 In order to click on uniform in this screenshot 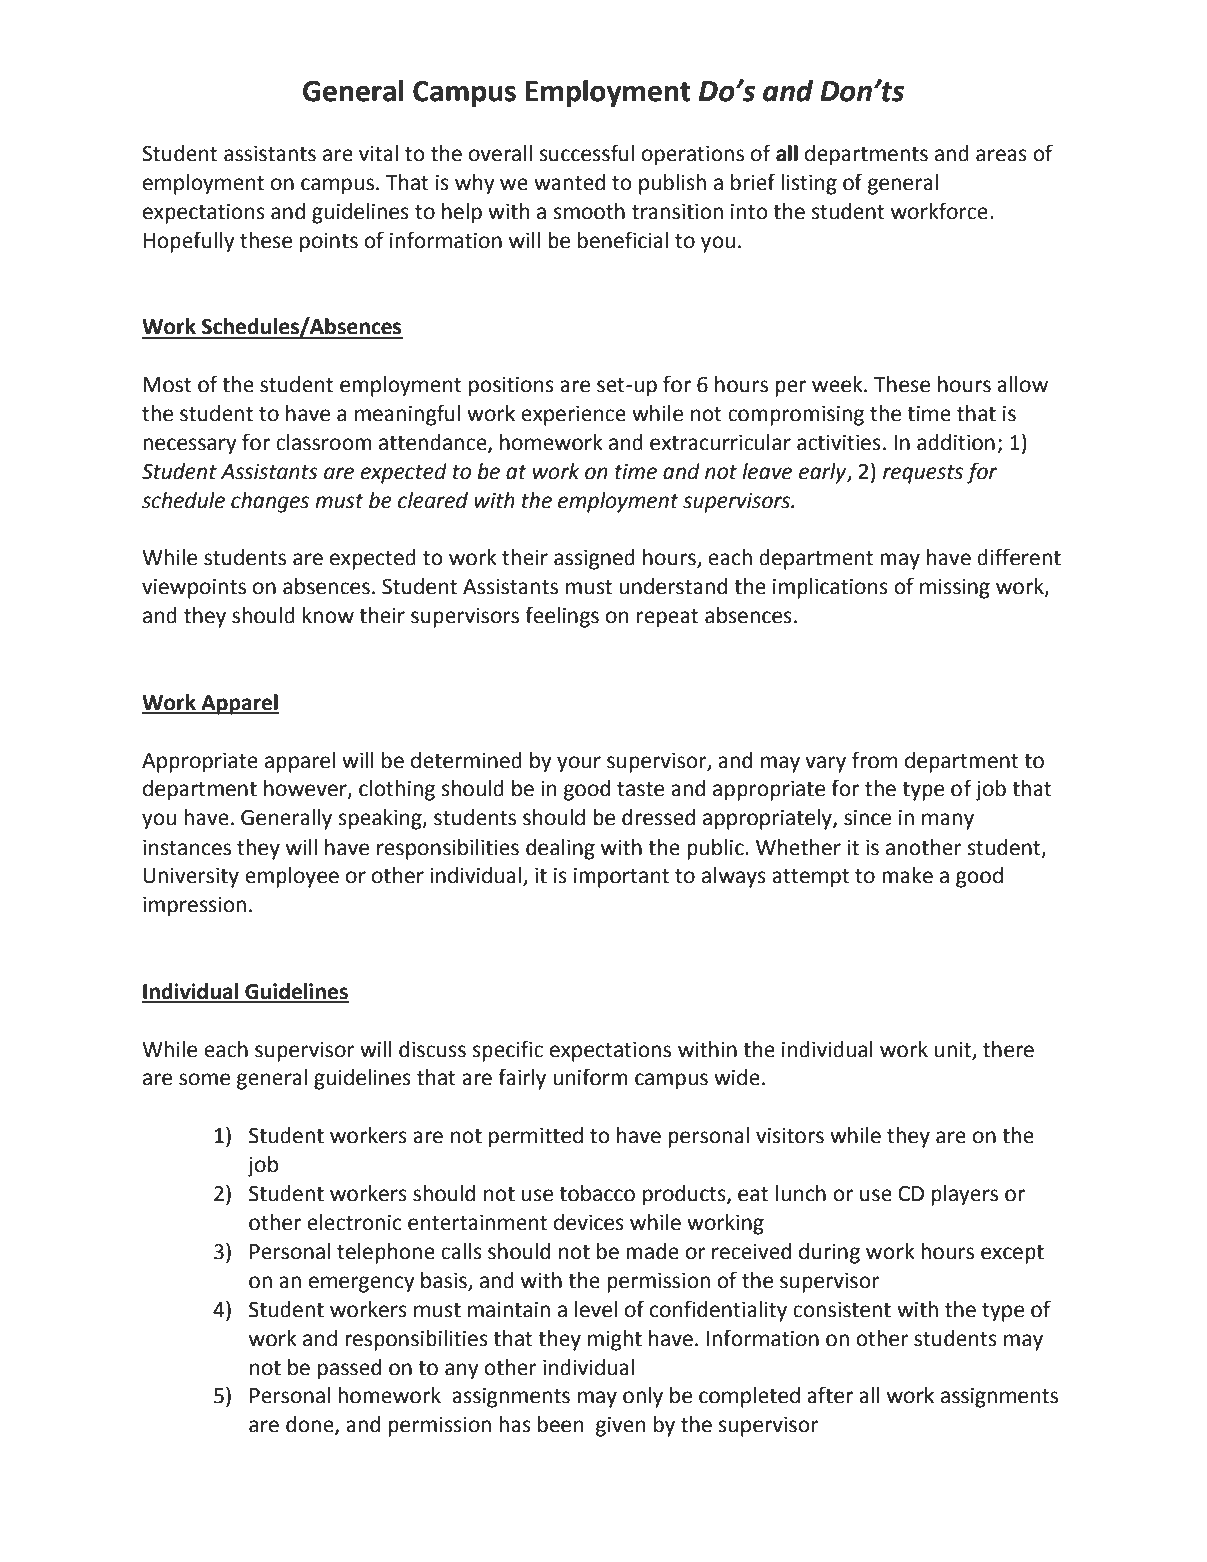, I will do `click(590, 1077)`.
